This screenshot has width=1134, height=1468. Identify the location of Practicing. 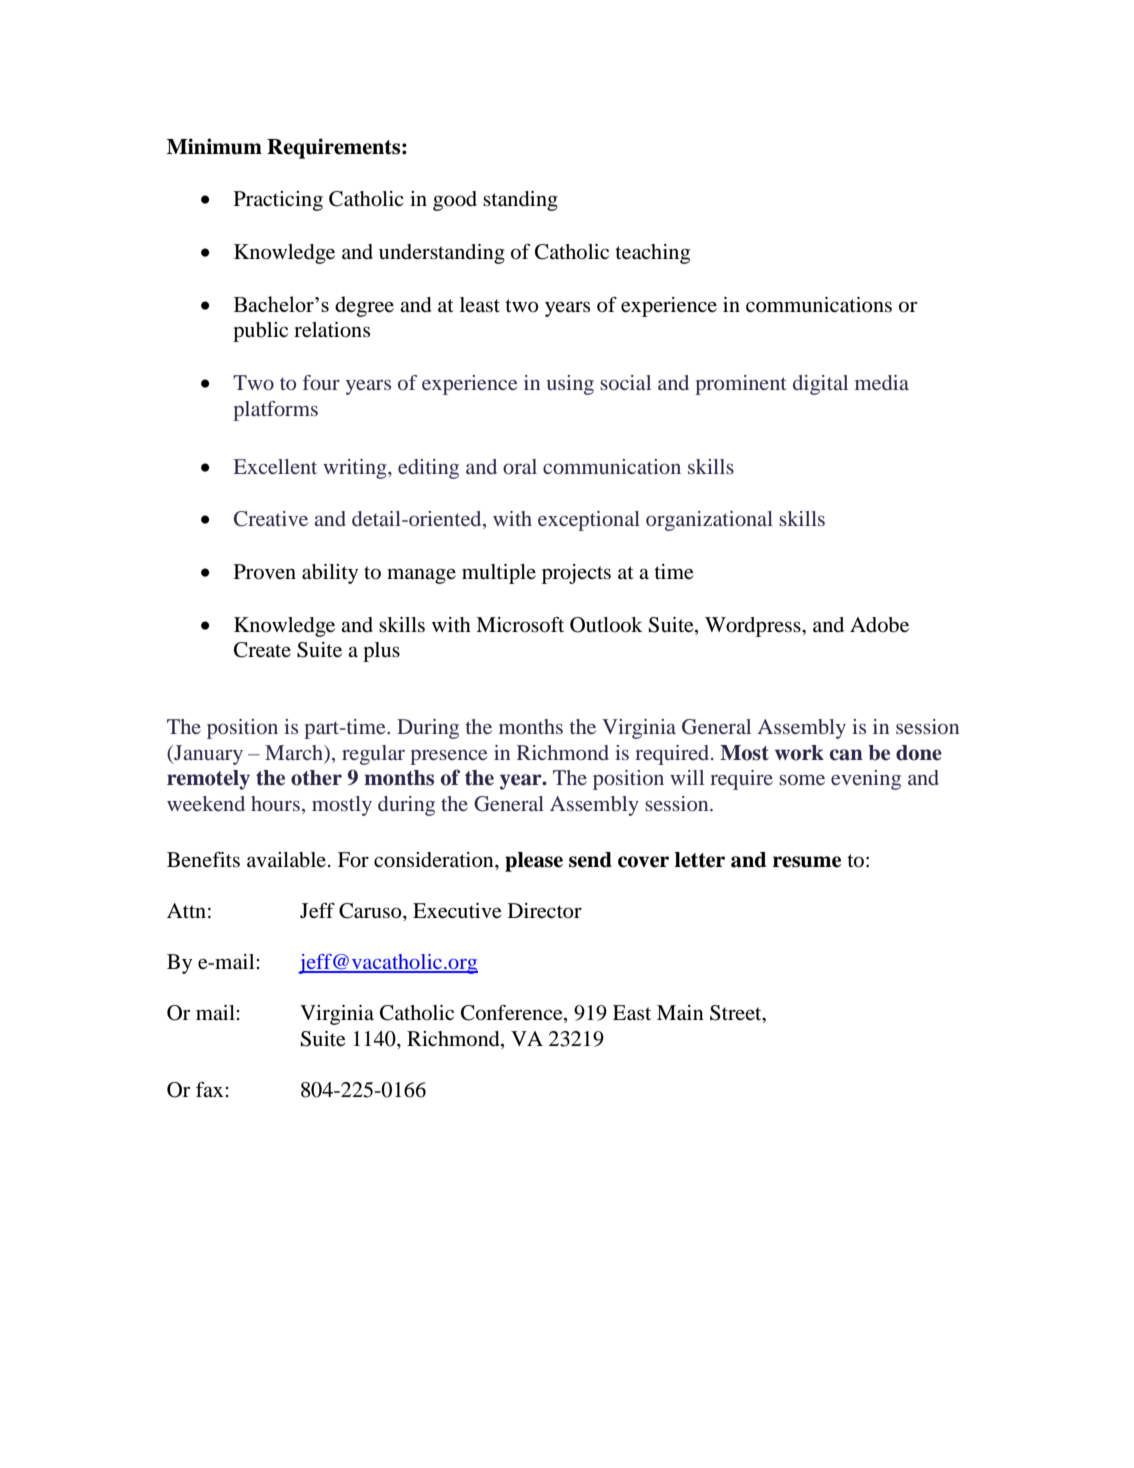
(278, 201).
